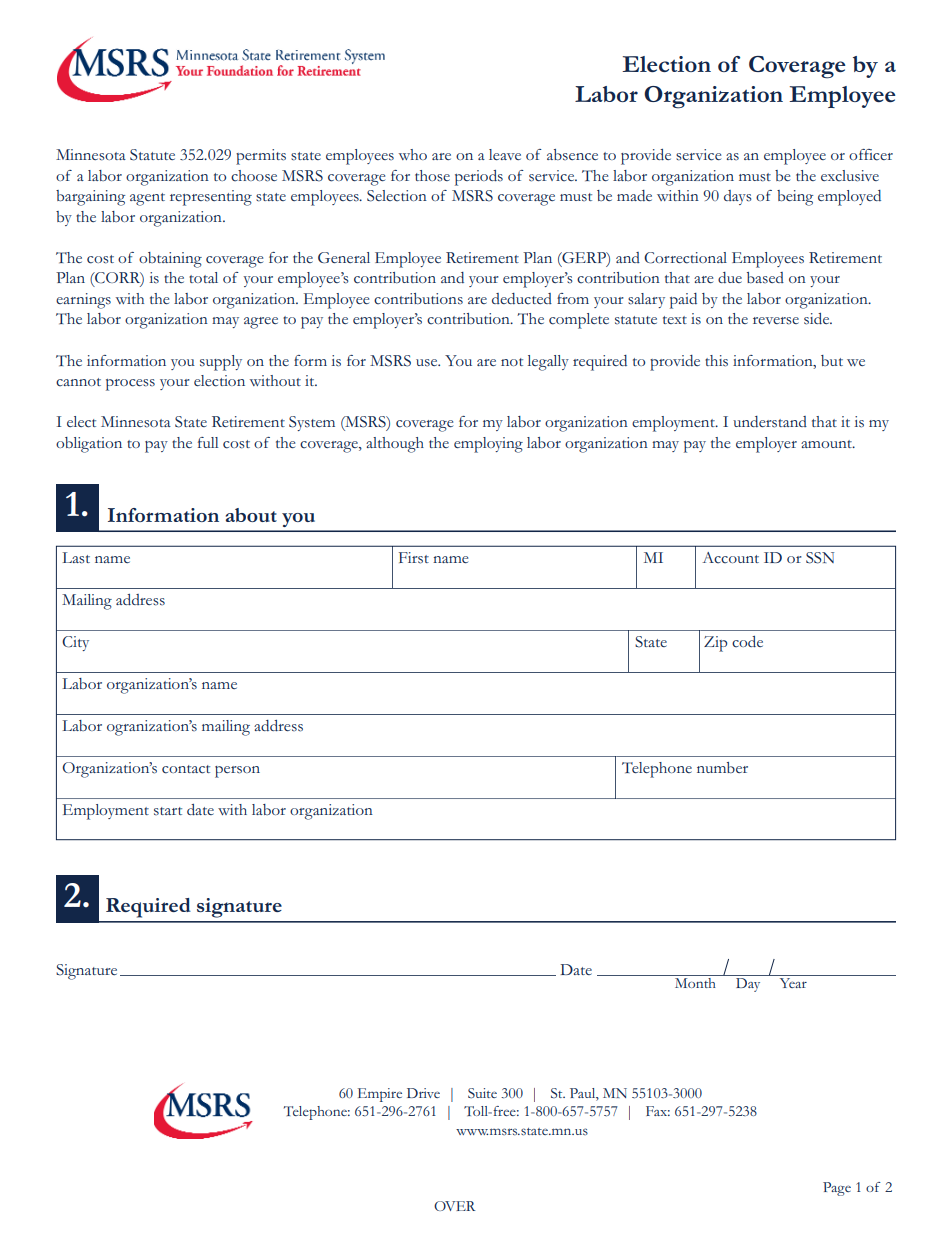 The image size is (952, 1233). I want to click on code, so click(747, 642).
